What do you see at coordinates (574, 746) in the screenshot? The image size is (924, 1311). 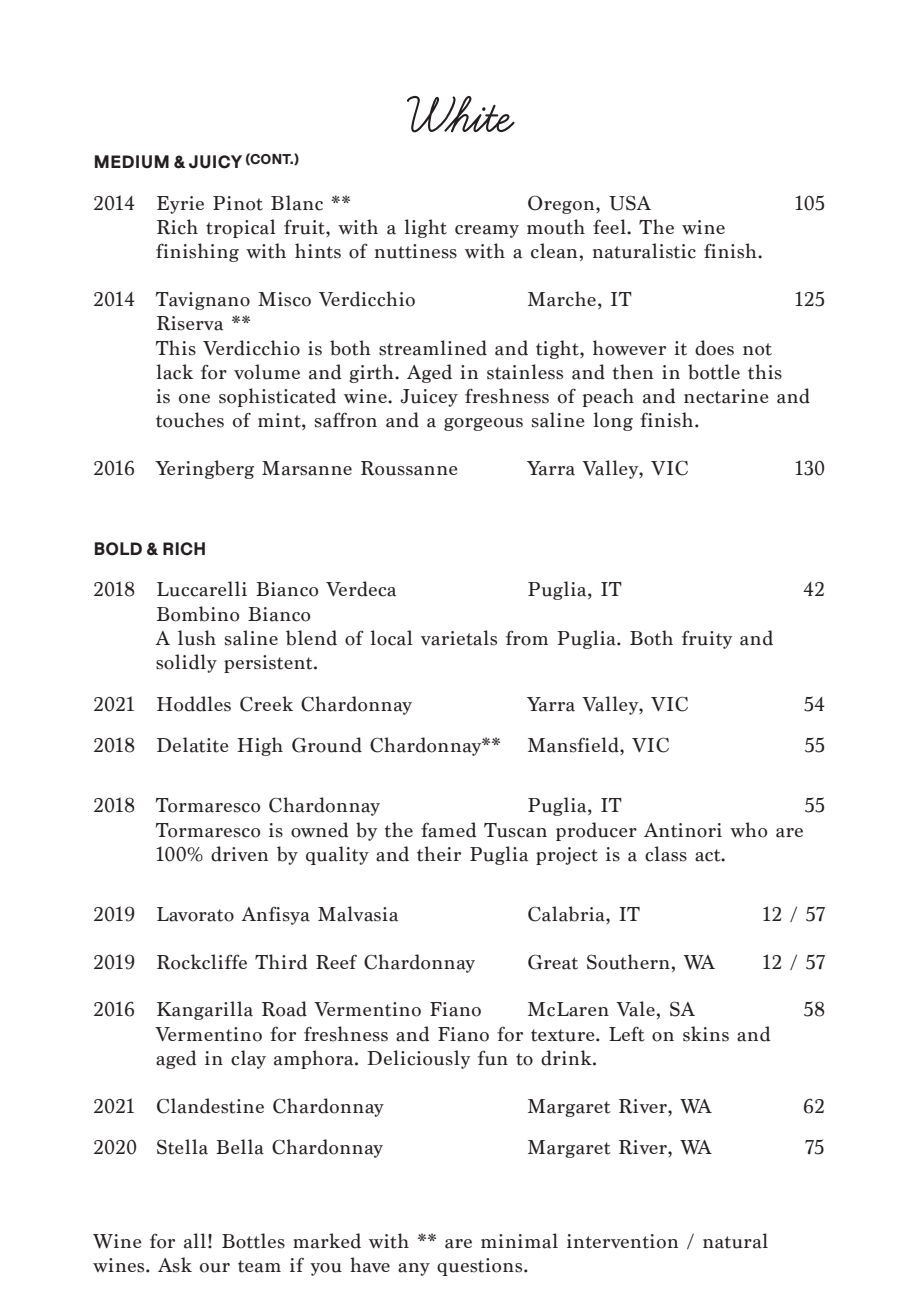 I see `Mansfield` at bounding box center [574, 746].
